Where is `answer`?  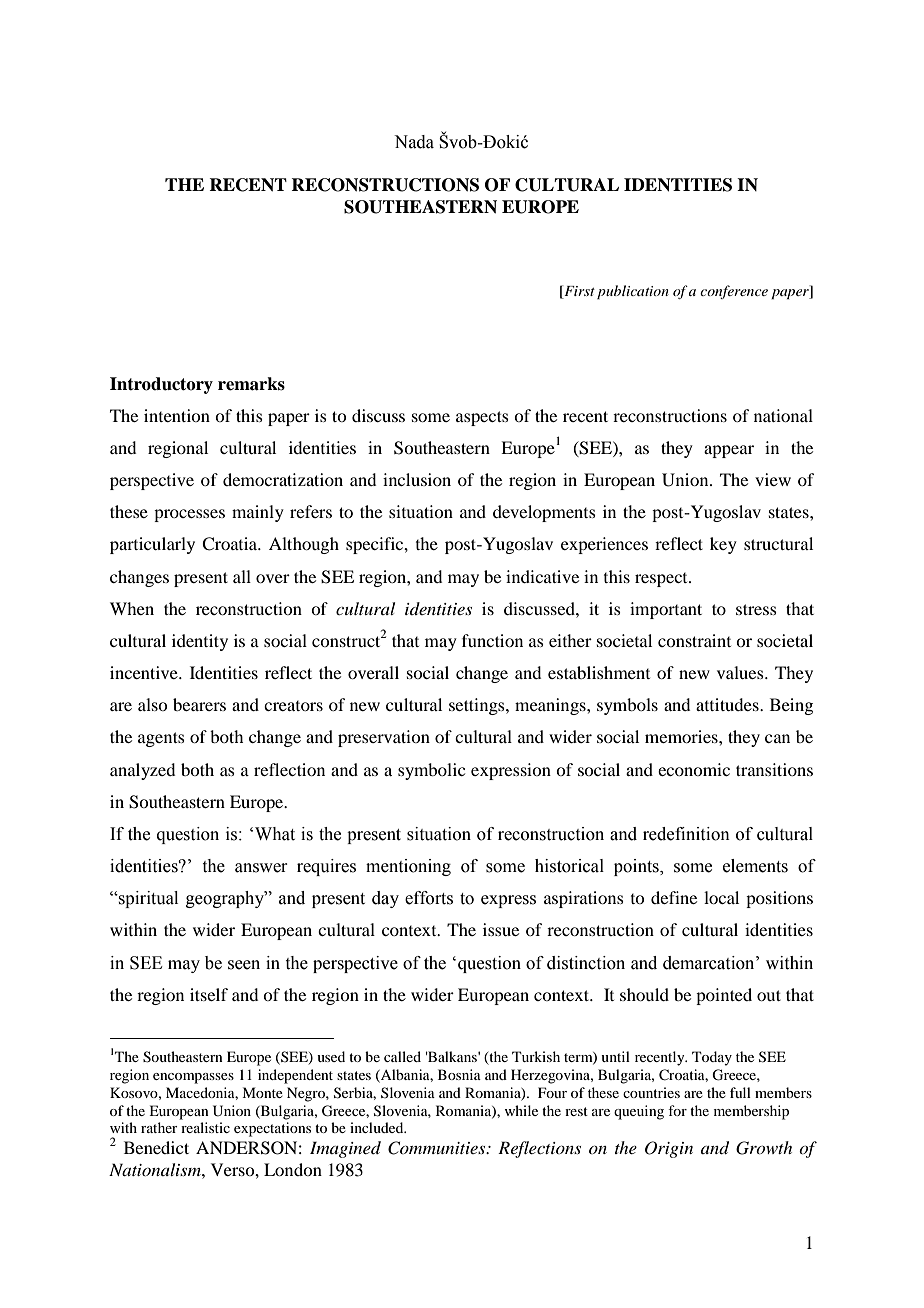 answer is located at coordinates (261, 868).
